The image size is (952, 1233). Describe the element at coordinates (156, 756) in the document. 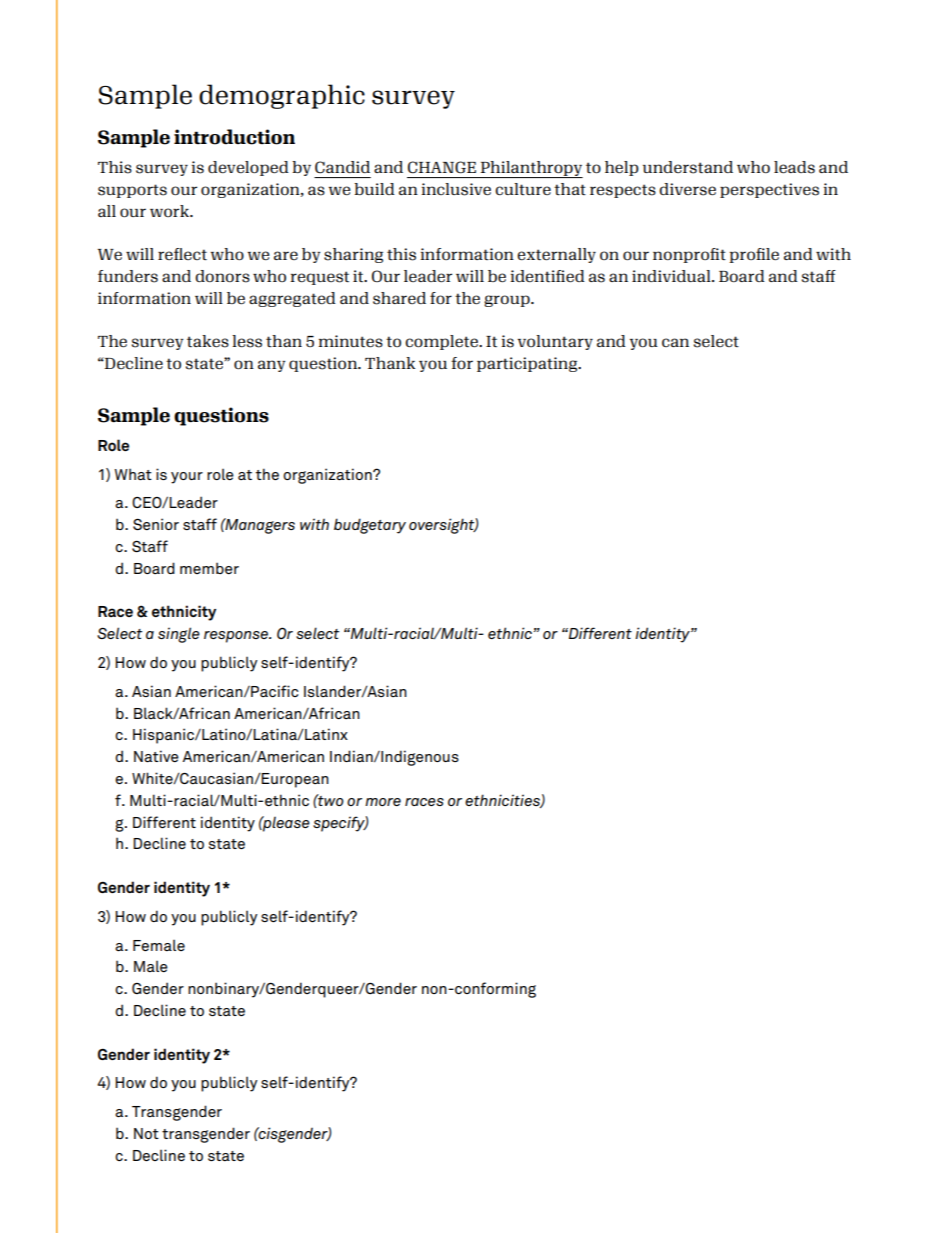

I see `Native` at that location.
